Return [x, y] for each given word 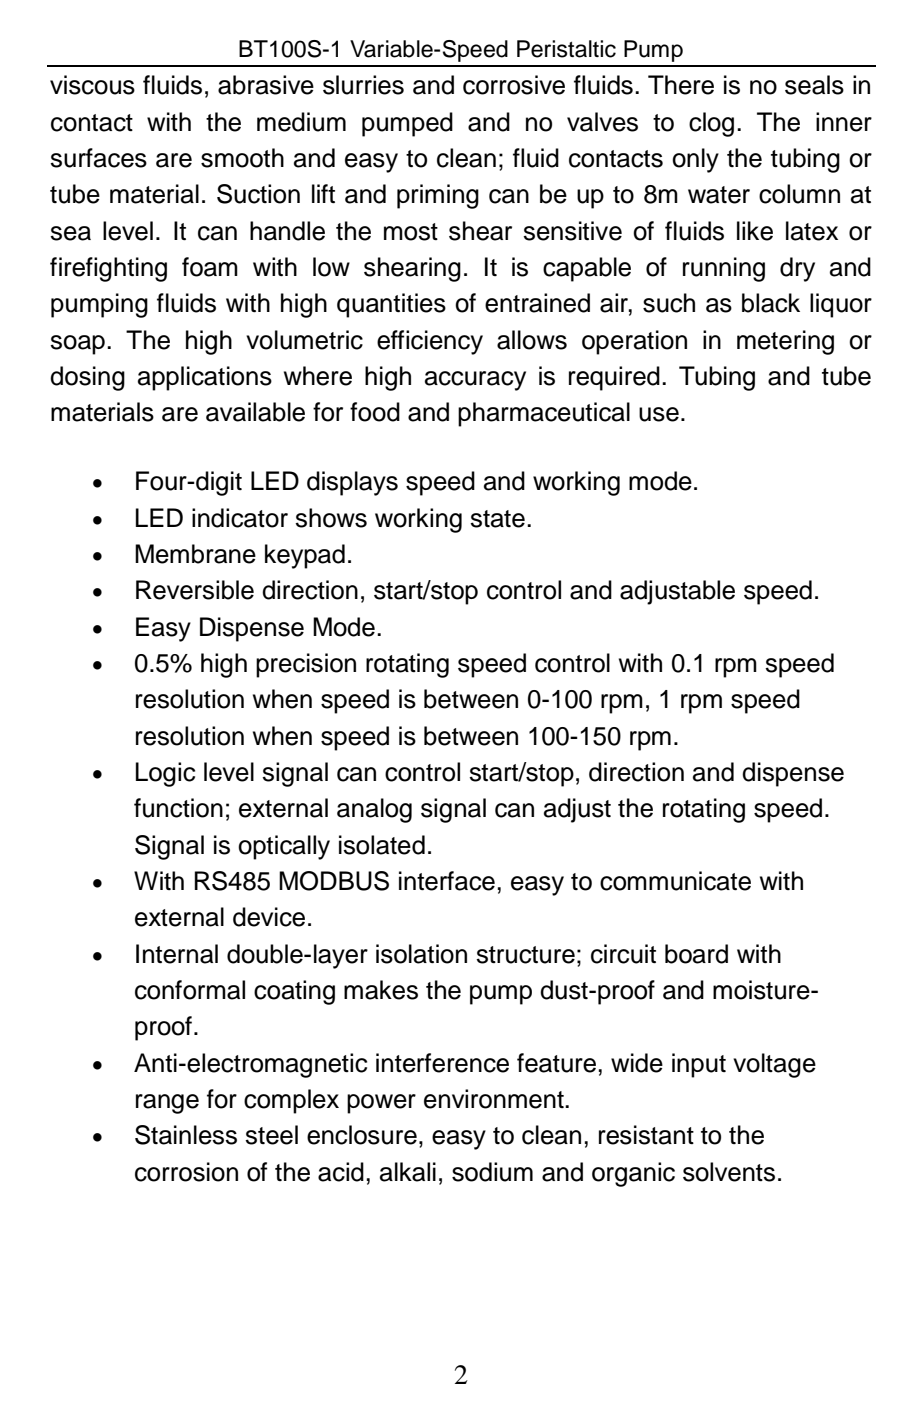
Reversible [195, 590]
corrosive [514, 85]
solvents [729, 1172]
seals [814, 85]
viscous [92, 85]
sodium [492, 1172]
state [497, 519]
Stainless [186, 1135]
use [659, 414]
